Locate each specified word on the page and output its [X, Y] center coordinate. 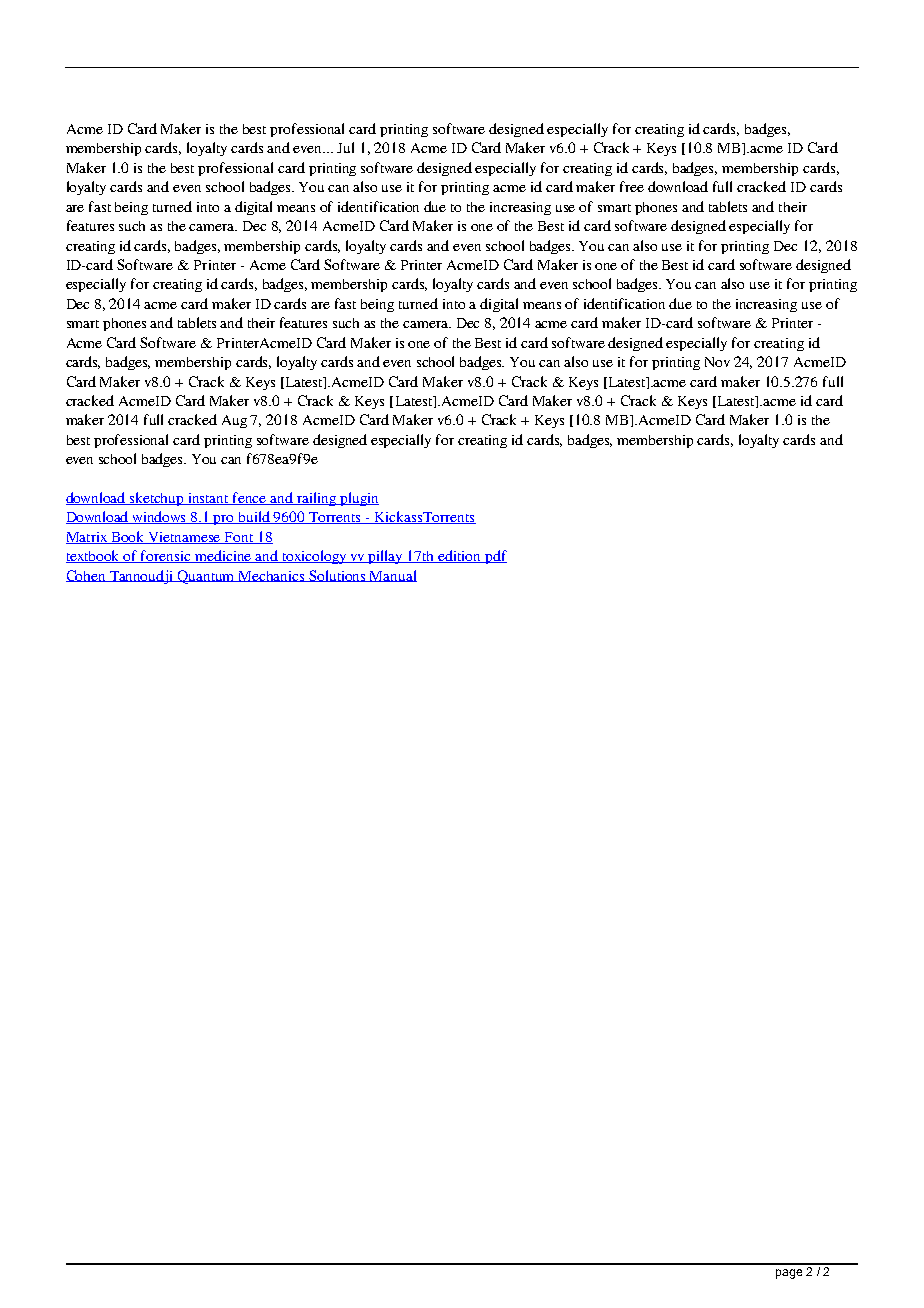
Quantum [207, 577]
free [632, 186]
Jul [345, 147]
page [789, 1274]
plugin [358, 499]
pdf [495, 557]
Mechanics [272, 576]
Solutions [337, 576]
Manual [392, 576]
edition [459, 556]
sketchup [157, 499]
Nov [717, 362]
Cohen [87, 576]
